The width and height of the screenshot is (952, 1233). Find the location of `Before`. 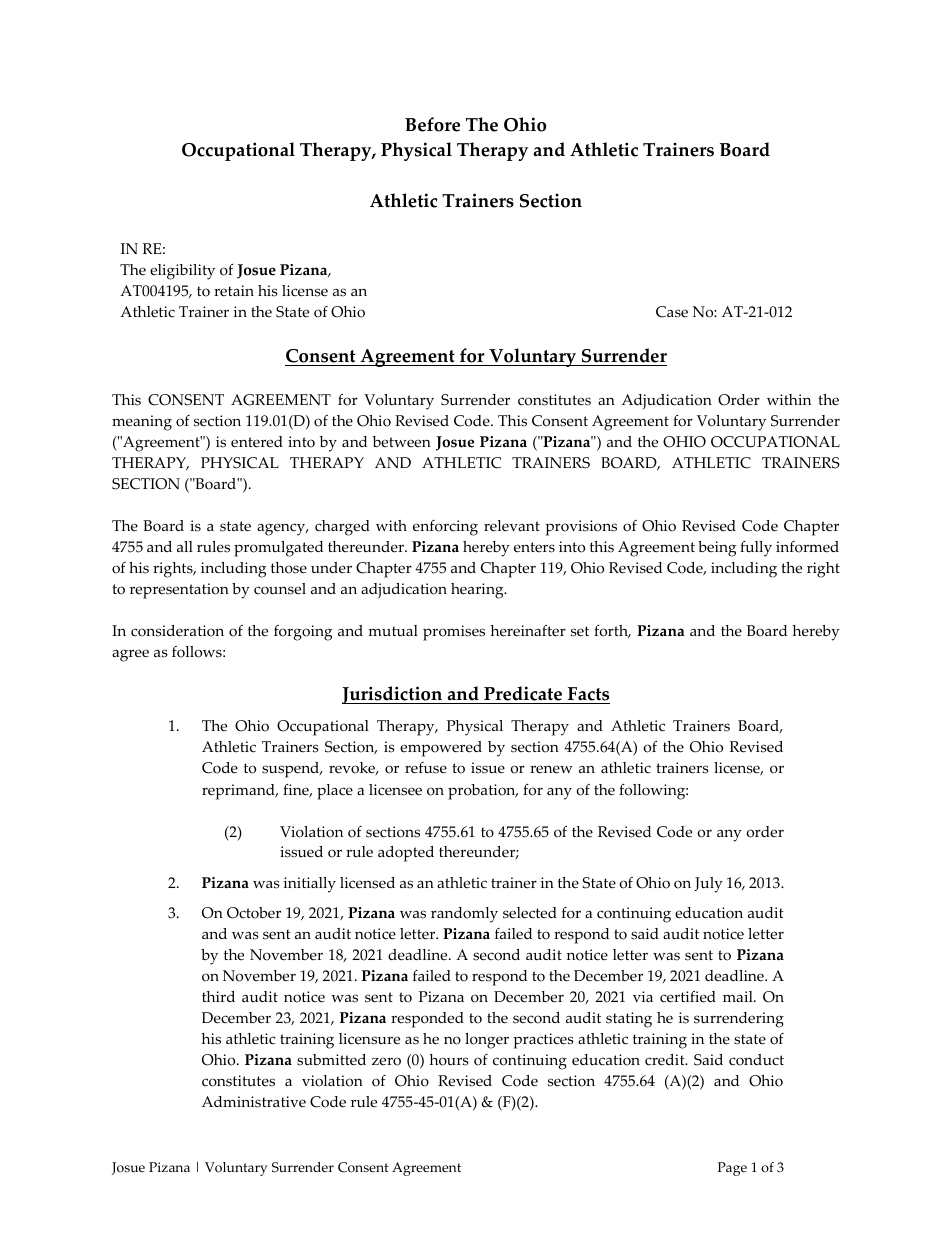

Before is located at coordinates (432, 124).
